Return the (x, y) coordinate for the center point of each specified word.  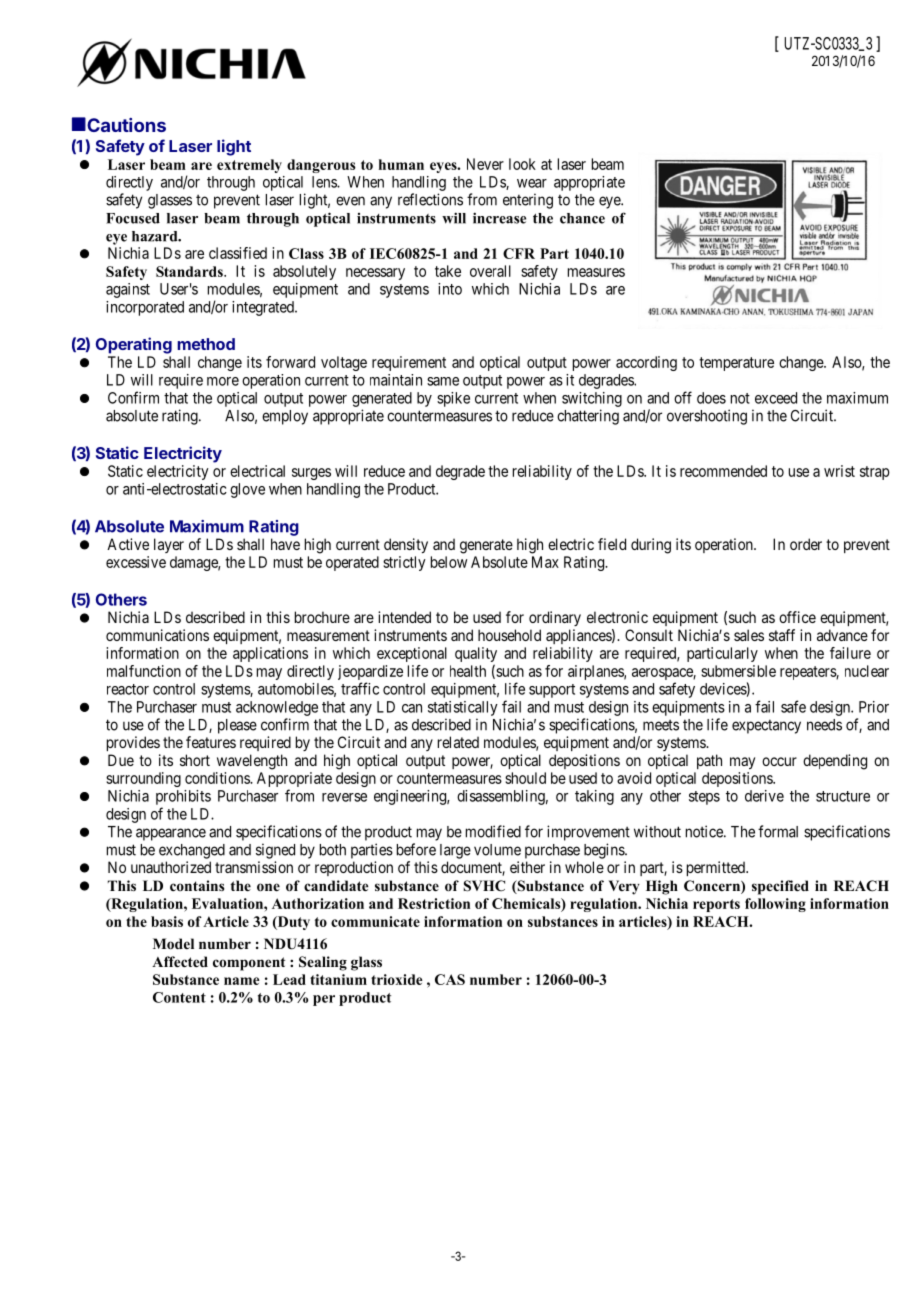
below (449, 562)
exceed (776, 398)
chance (582, 218)
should (525, 778)
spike (453, 399)
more (223, 381)
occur (779, 761)
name (242, 981)
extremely (249, 166)
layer (169, 545)
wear (532, 183)
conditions (218, 778)
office (797, 617)
